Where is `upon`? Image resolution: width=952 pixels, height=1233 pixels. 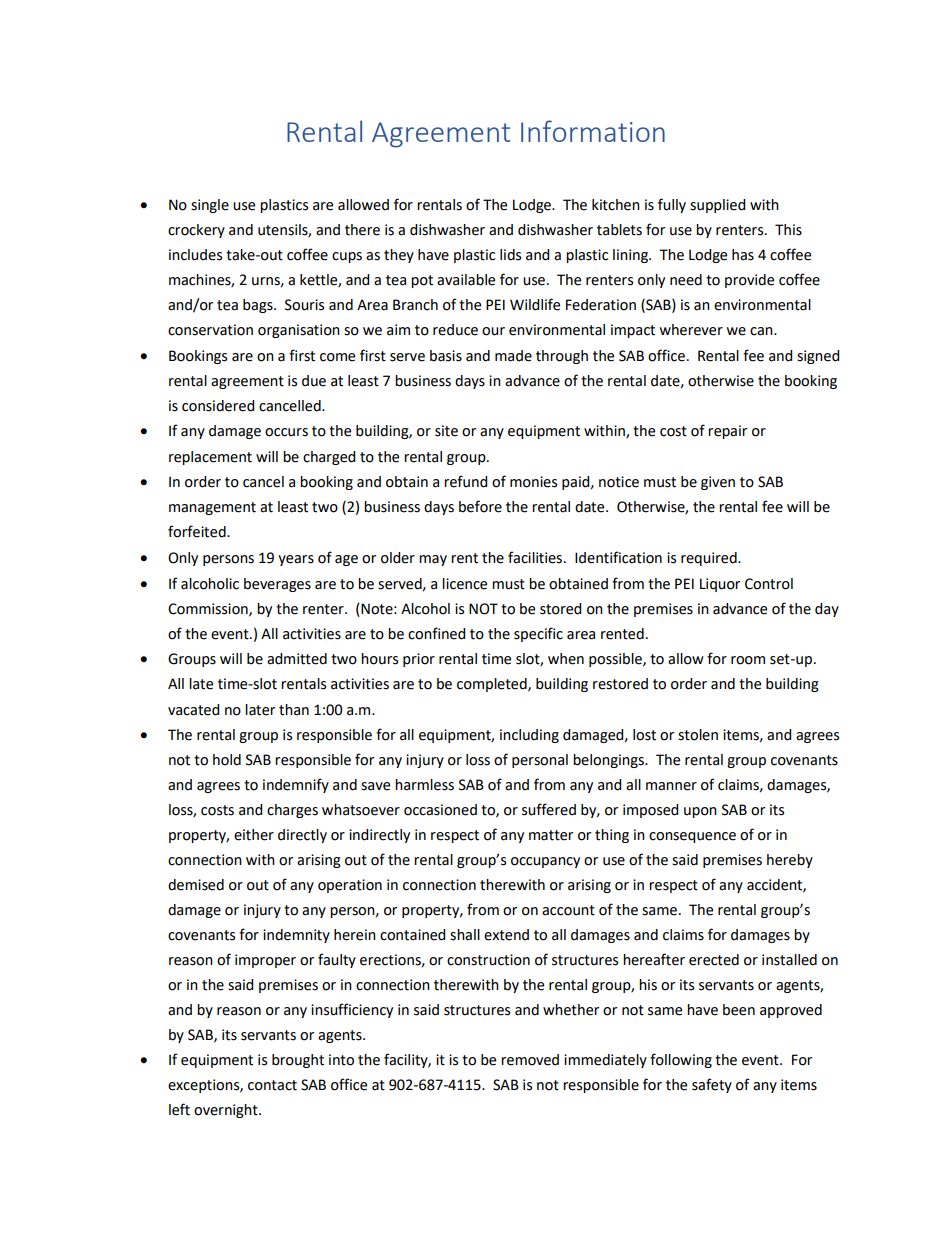 upon is located at coordinates (700, 812).
